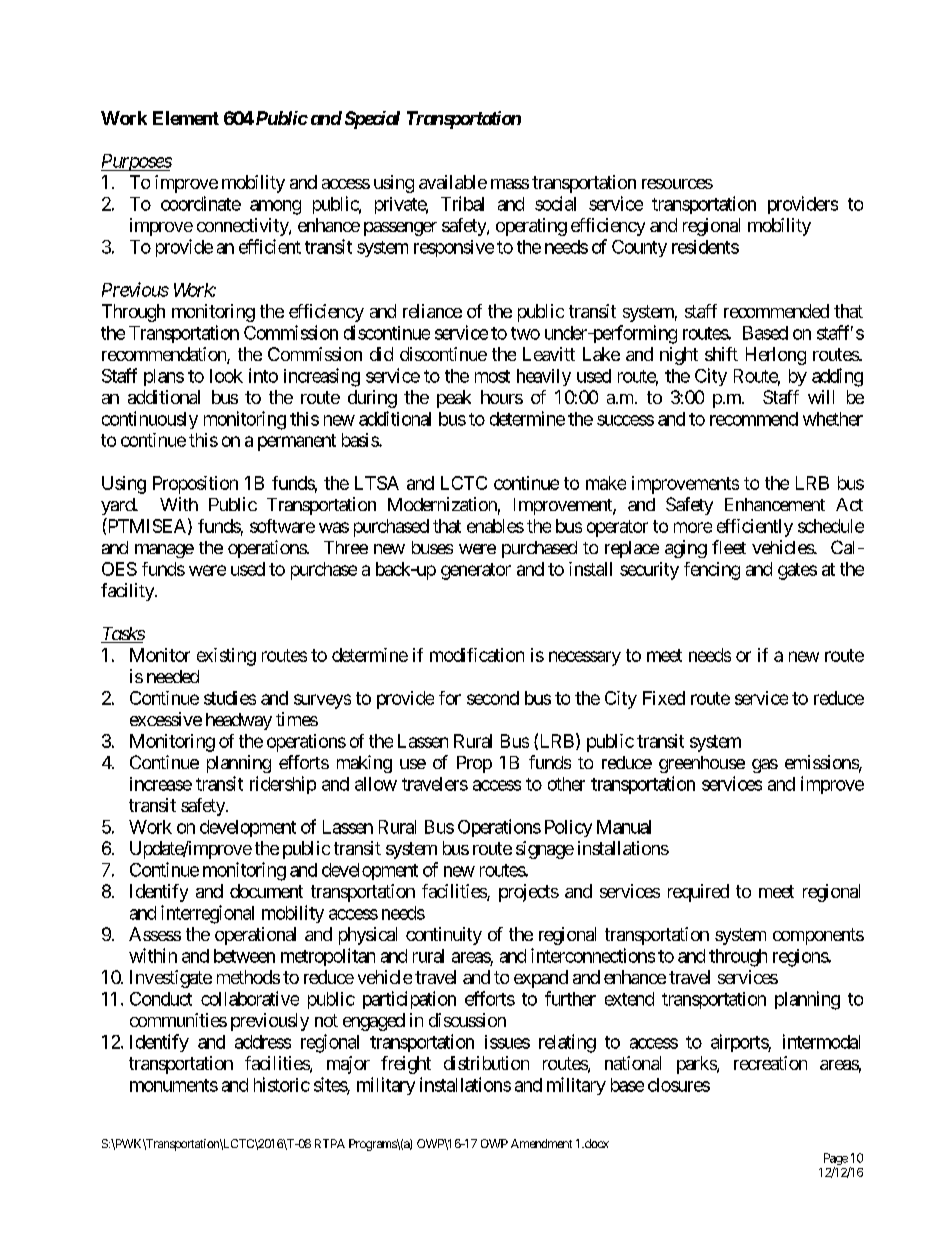 The height and width of the document is (1233, 952). What do you see at coordinates (283, 785) in the document?
I see `ridership` at bounding box center [283, 785].
